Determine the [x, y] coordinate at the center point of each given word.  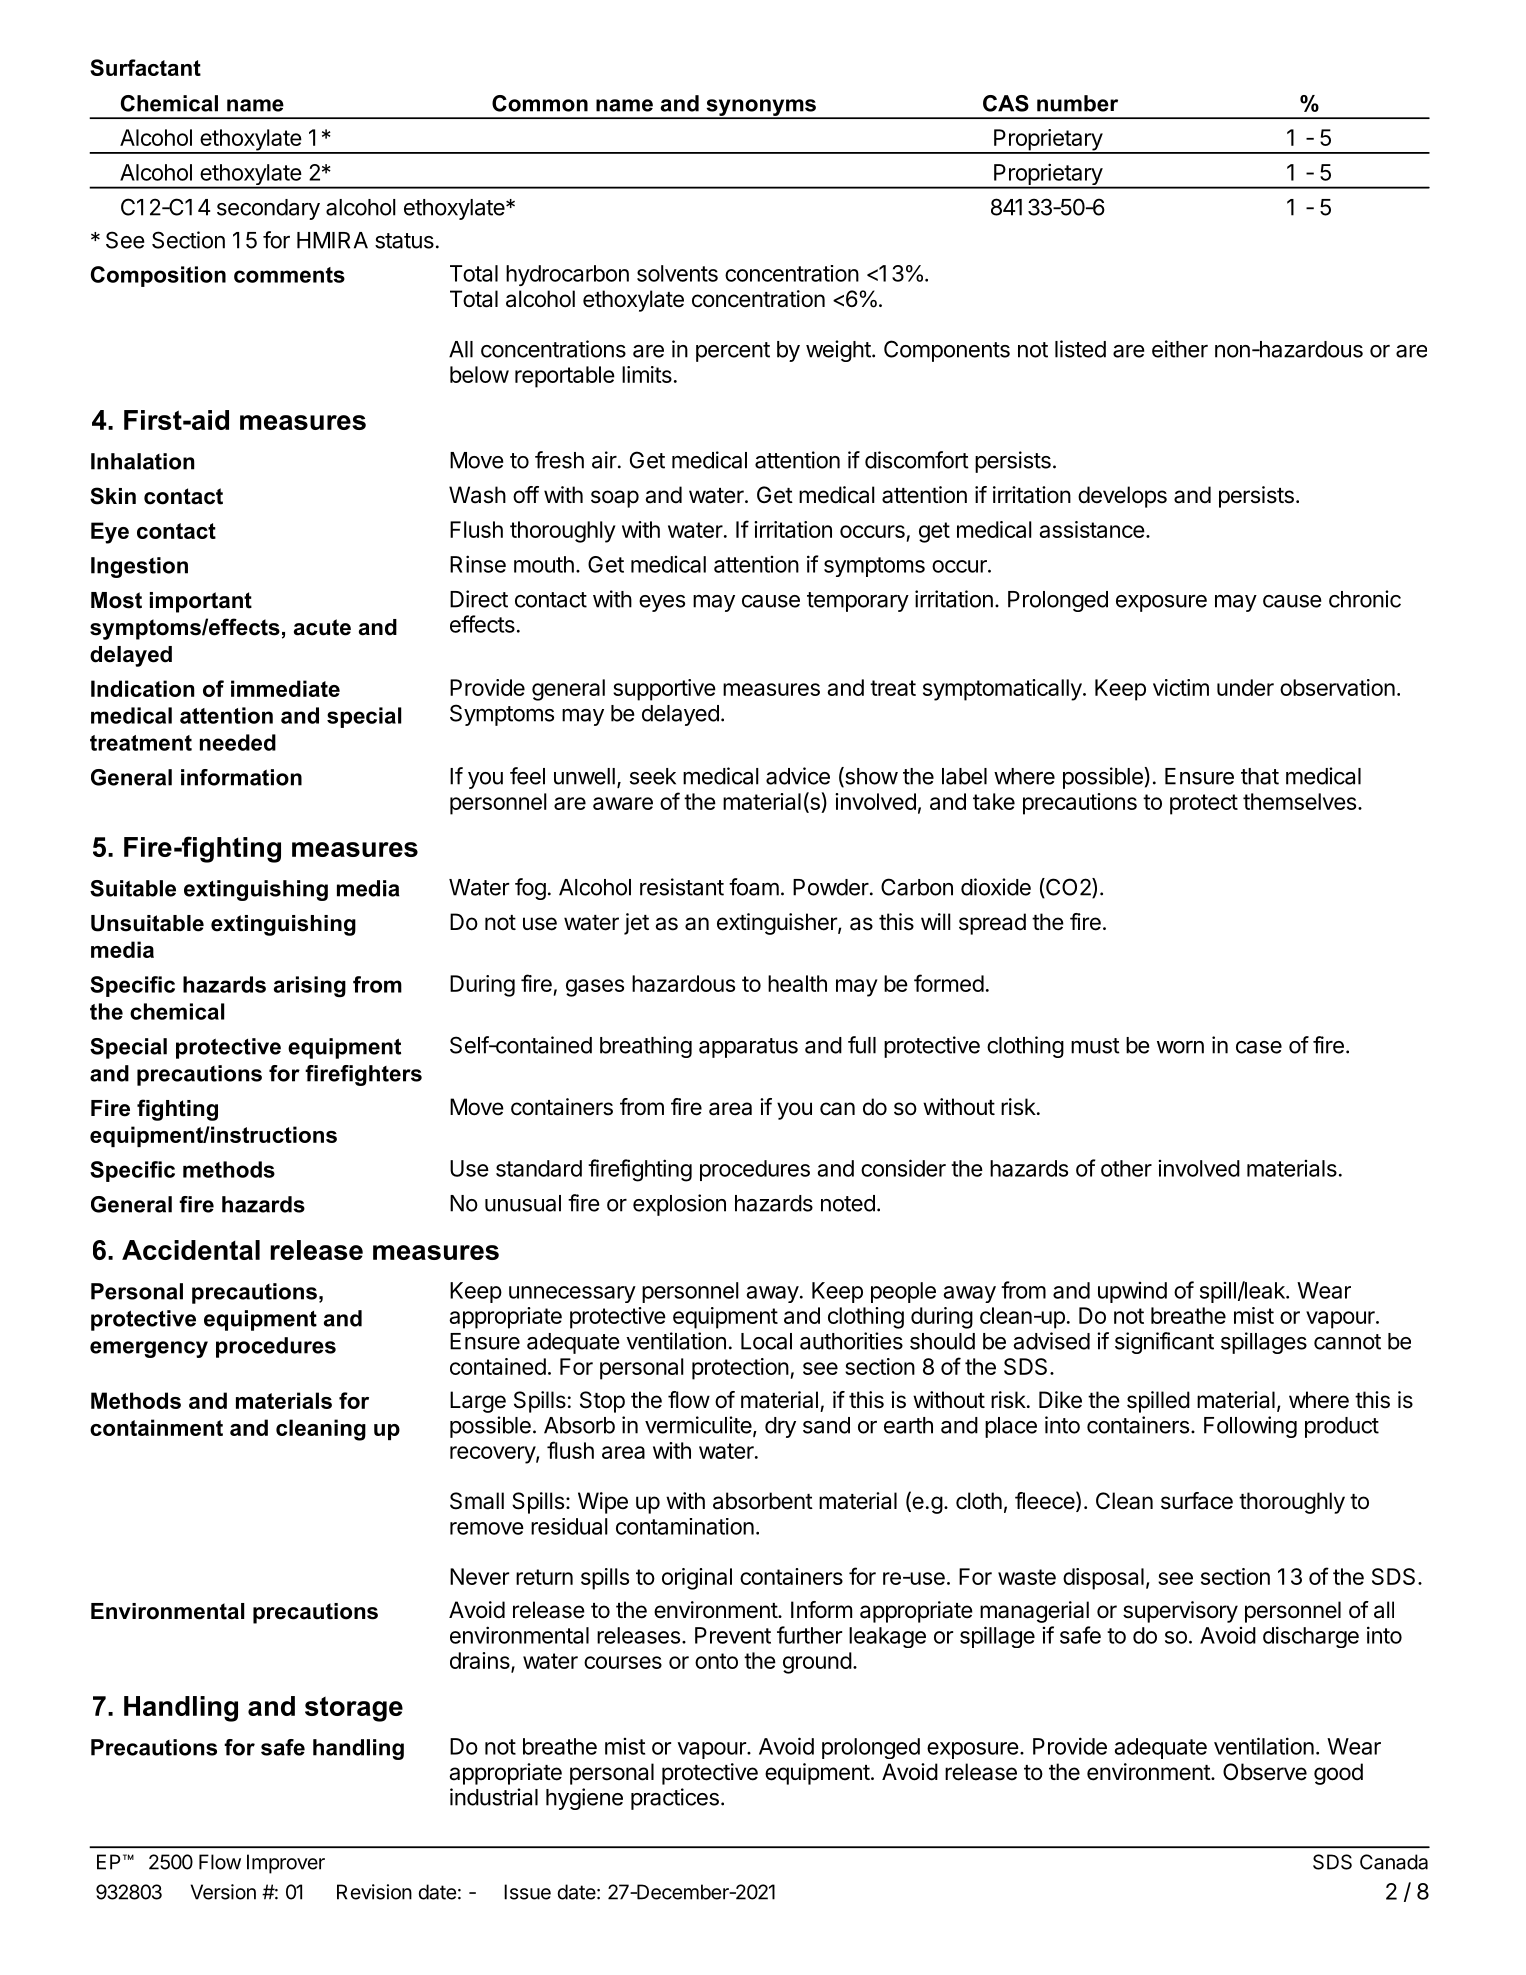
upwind [1132, 1292]
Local [766, 1341]
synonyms [761, 108]
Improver [286, 1864]
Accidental [191, 1250]
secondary [268, 209]
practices [675, 1799]
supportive [664, 690]
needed [238, 742]
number [1077, 103]
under [1245, 687]
